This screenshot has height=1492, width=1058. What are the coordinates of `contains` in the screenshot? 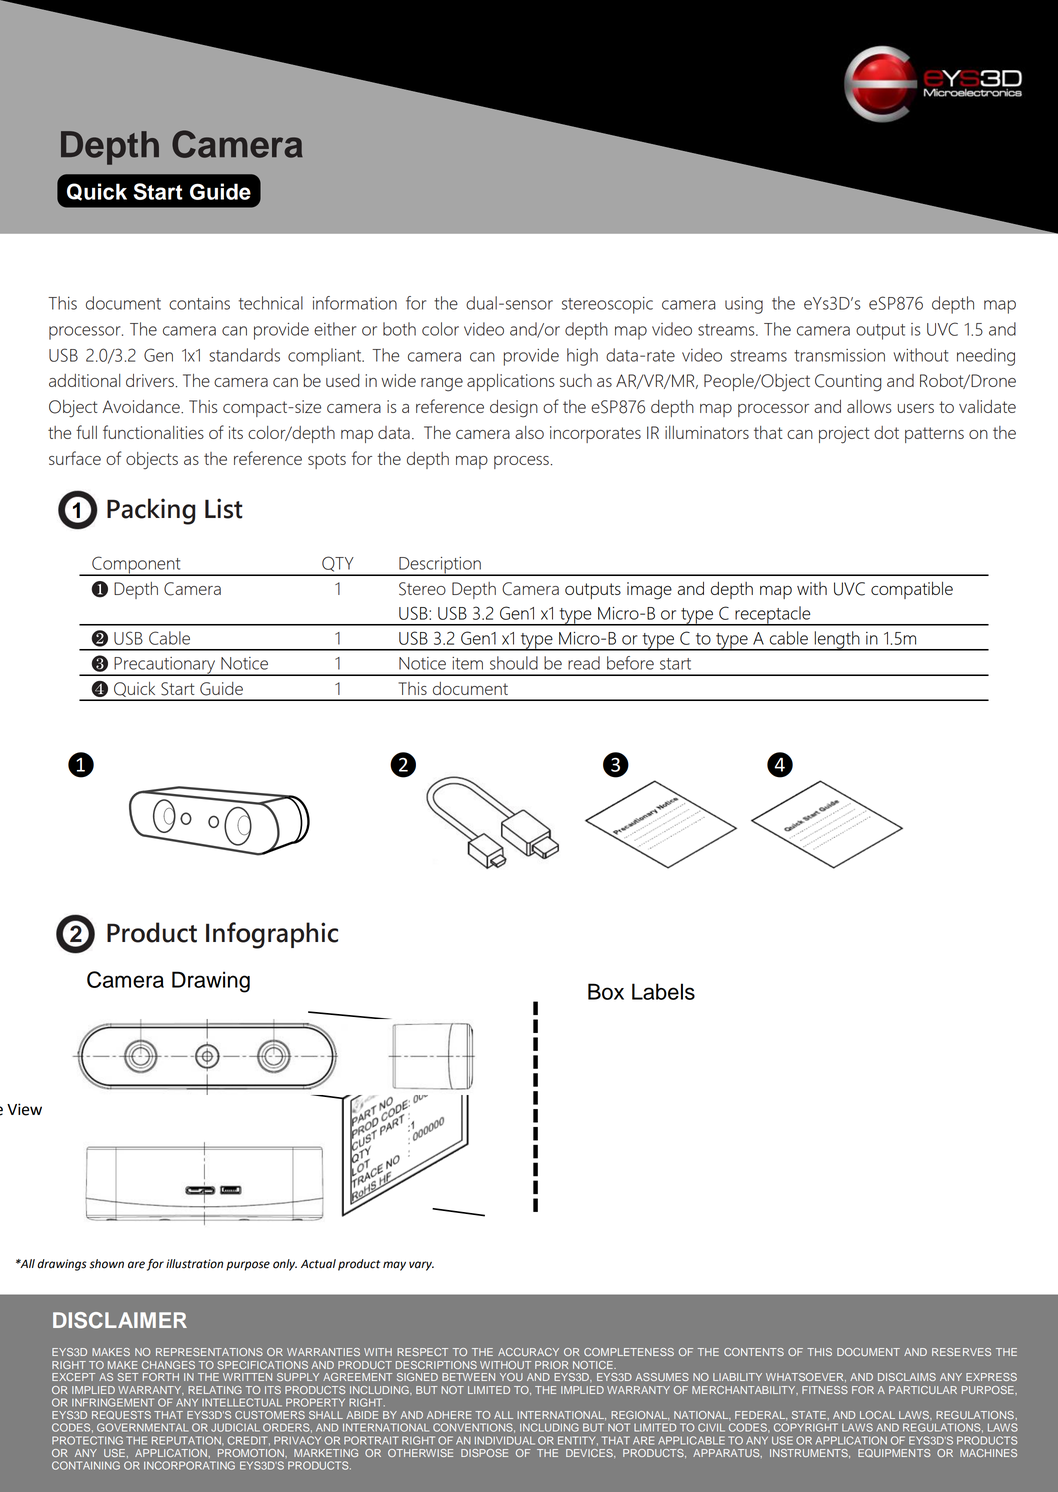 It's located at (199, 303).
